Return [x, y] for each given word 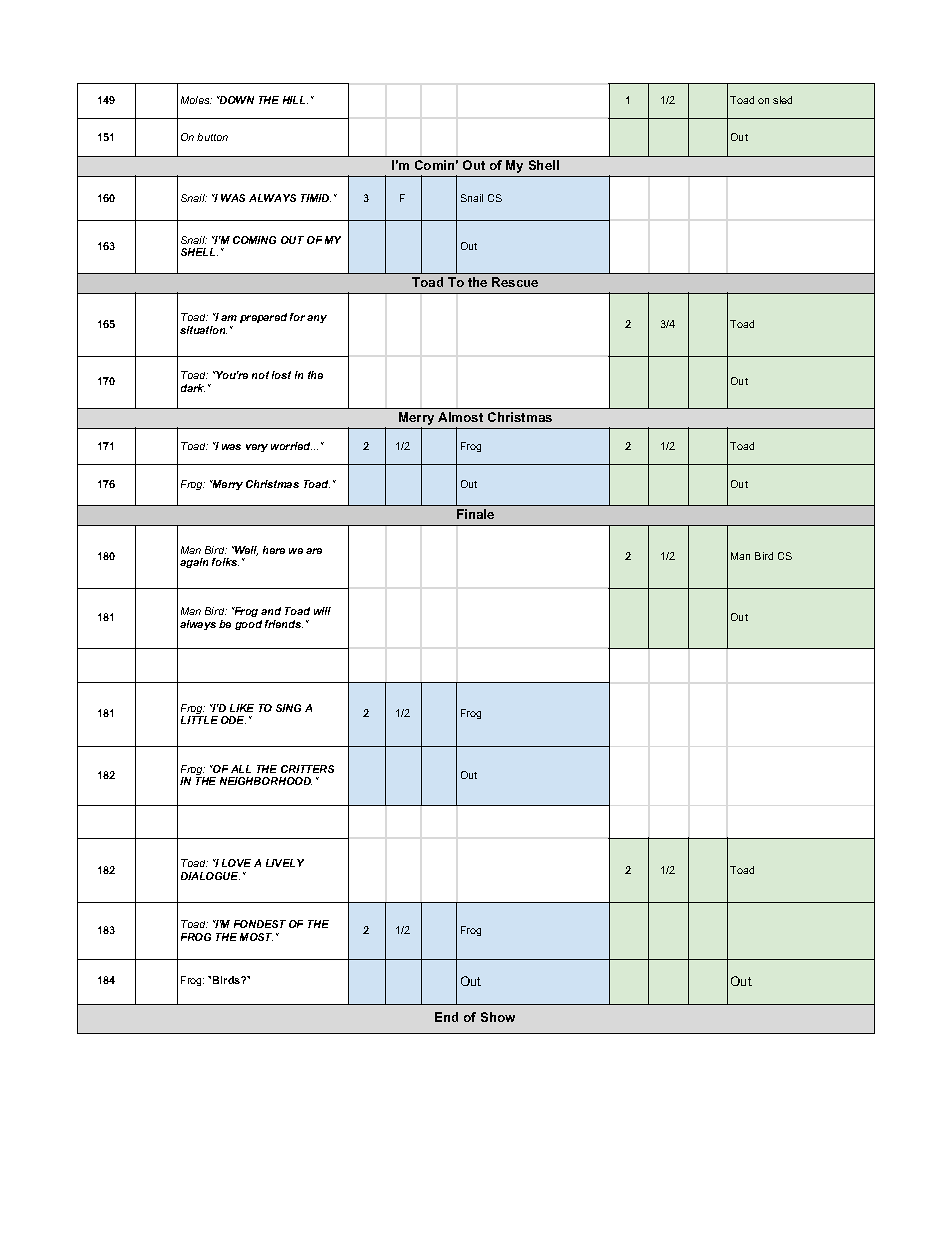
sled [782, 100]
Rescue [515, 282]
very [257, 448]
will [322, 611]
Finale [475, 514]
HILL [295, 100]
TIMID [316, 198]
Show [498, 1017]
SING [288, 708]
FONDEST [260, 924]
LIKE [242, 708]
